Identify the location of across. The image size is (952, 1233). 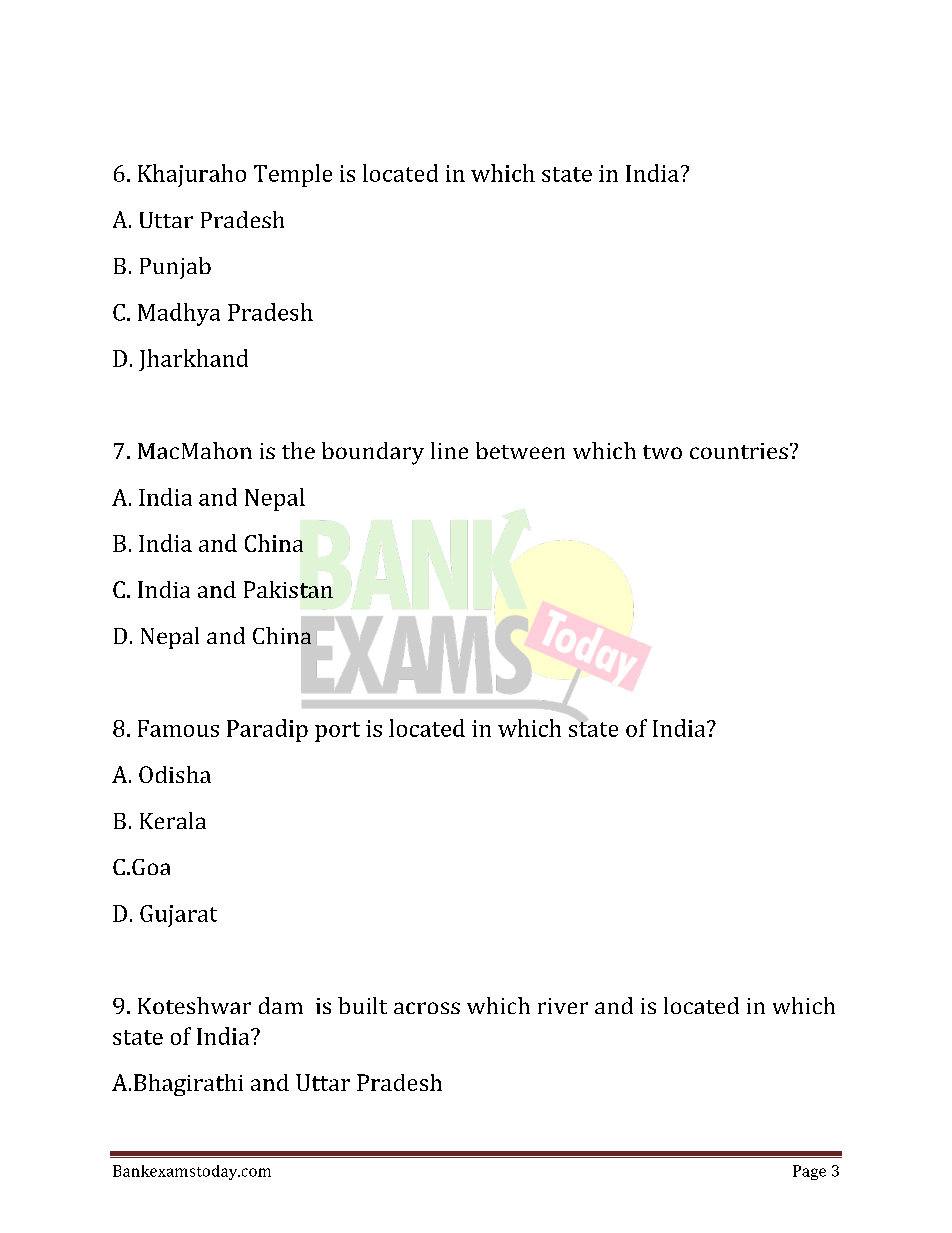
(427, 1008).
